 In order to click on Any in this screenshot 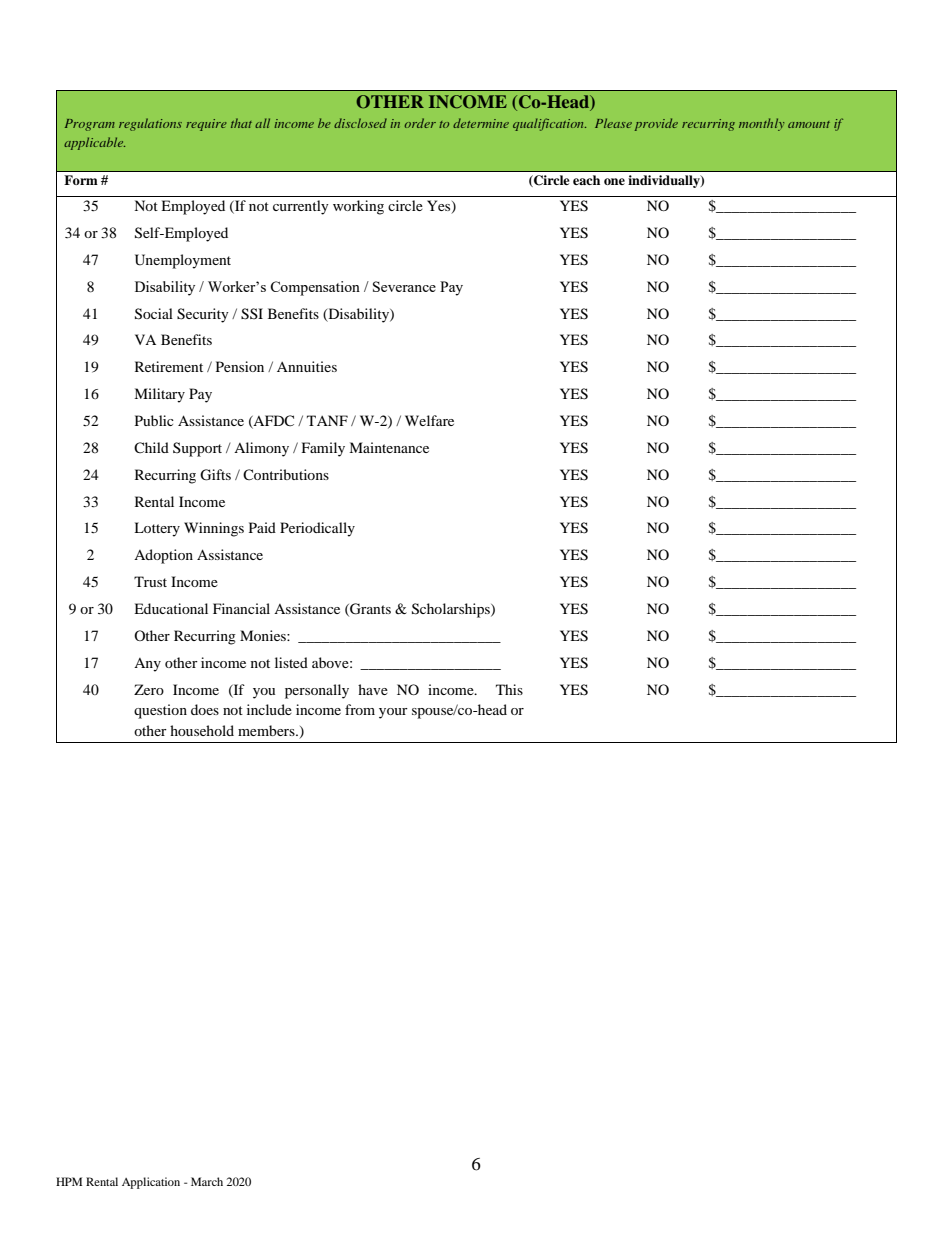, I will do `click(147, 665)`.
